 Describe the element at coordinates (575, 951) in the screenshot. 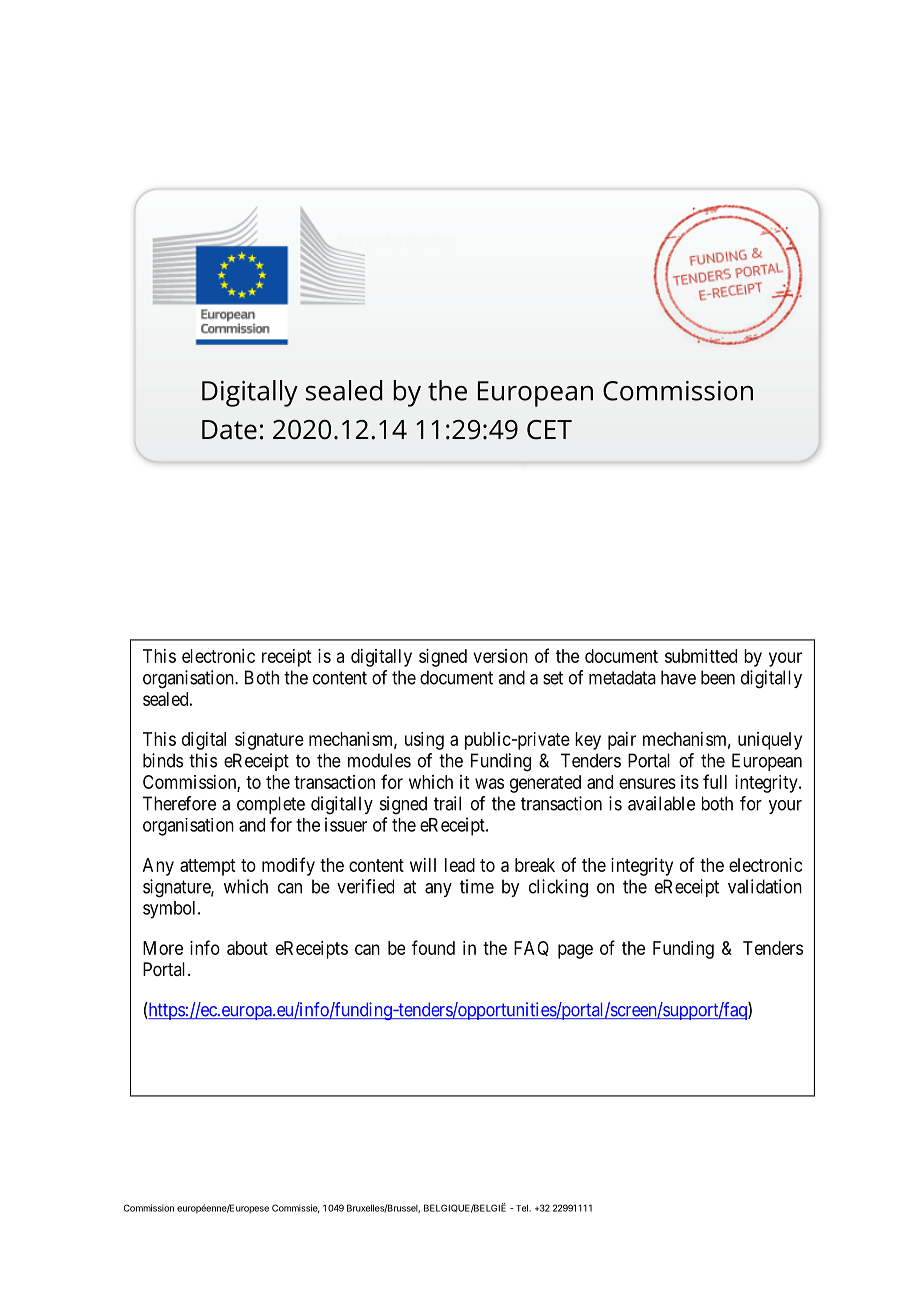

I see `page` at that location.
